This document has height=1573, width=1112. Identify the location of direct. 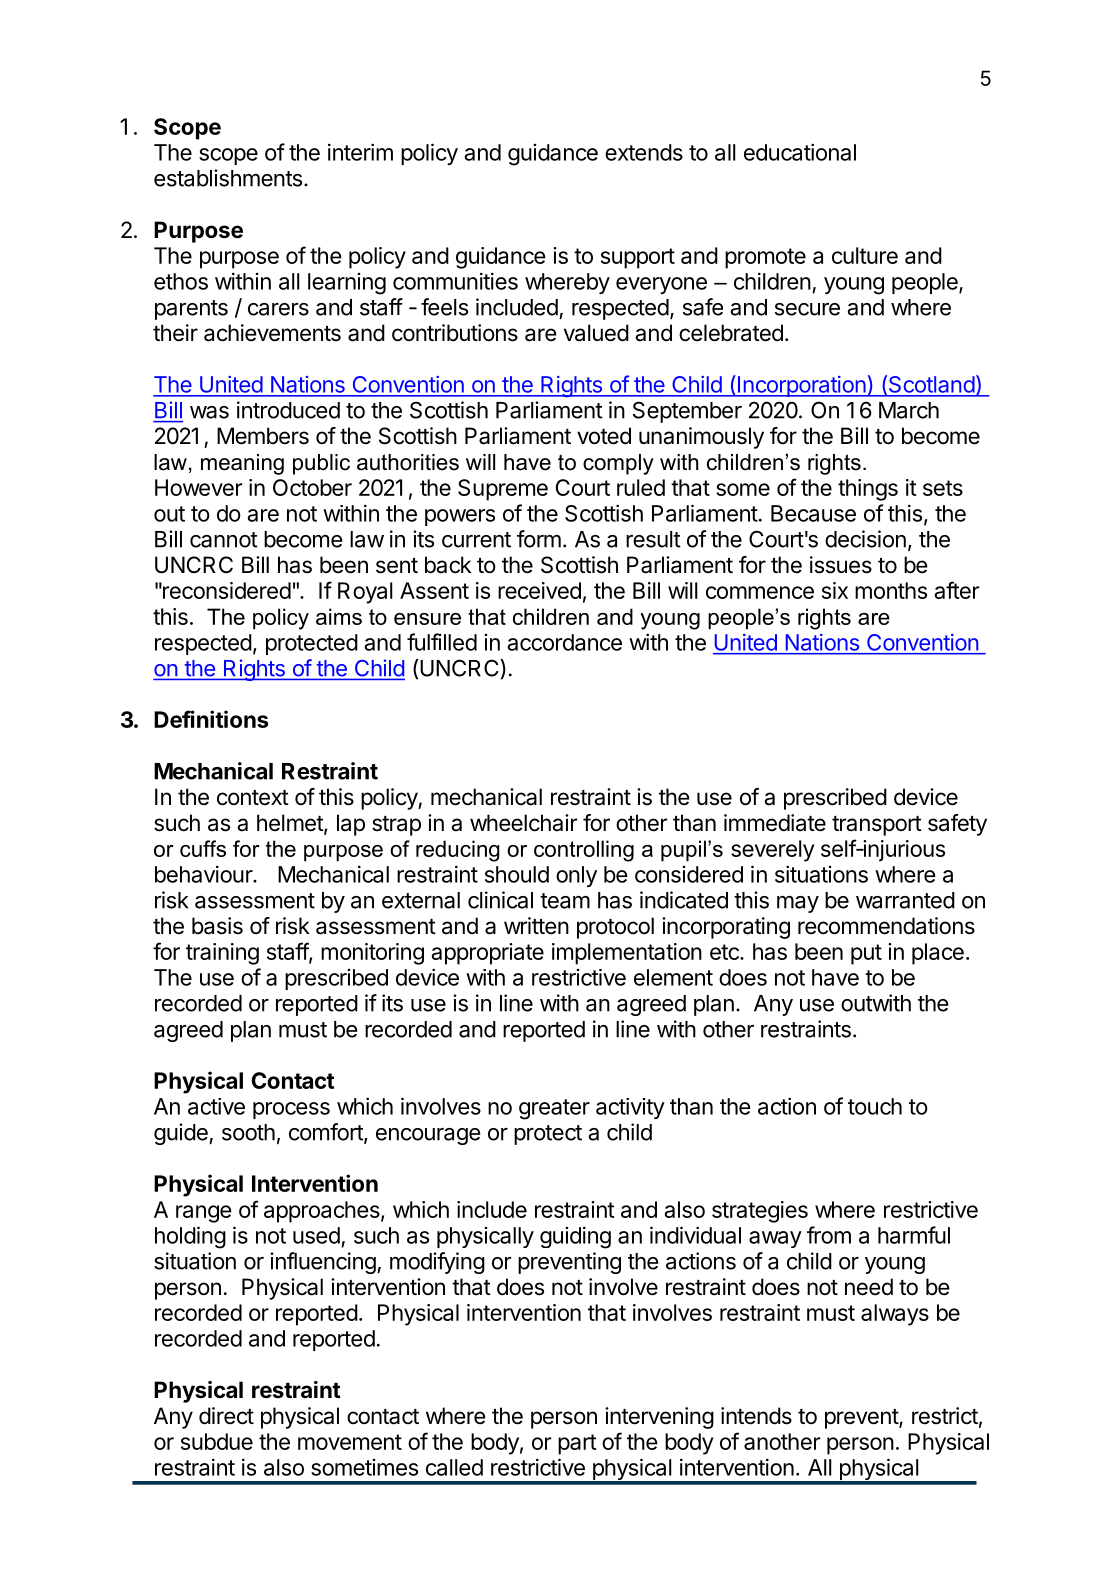
(226, 1416).
